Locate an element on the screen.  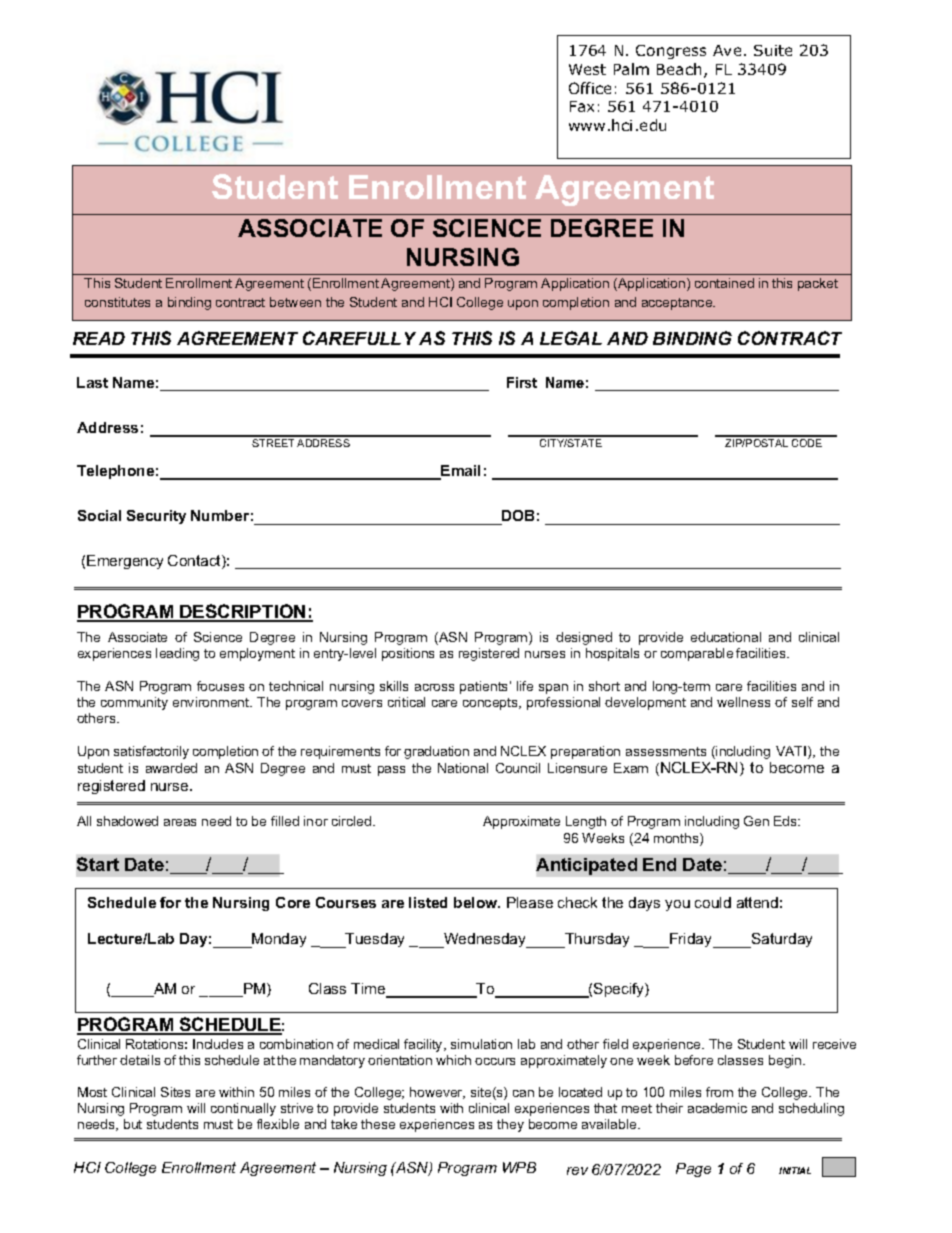
National is located at coordinates (463, 768).
